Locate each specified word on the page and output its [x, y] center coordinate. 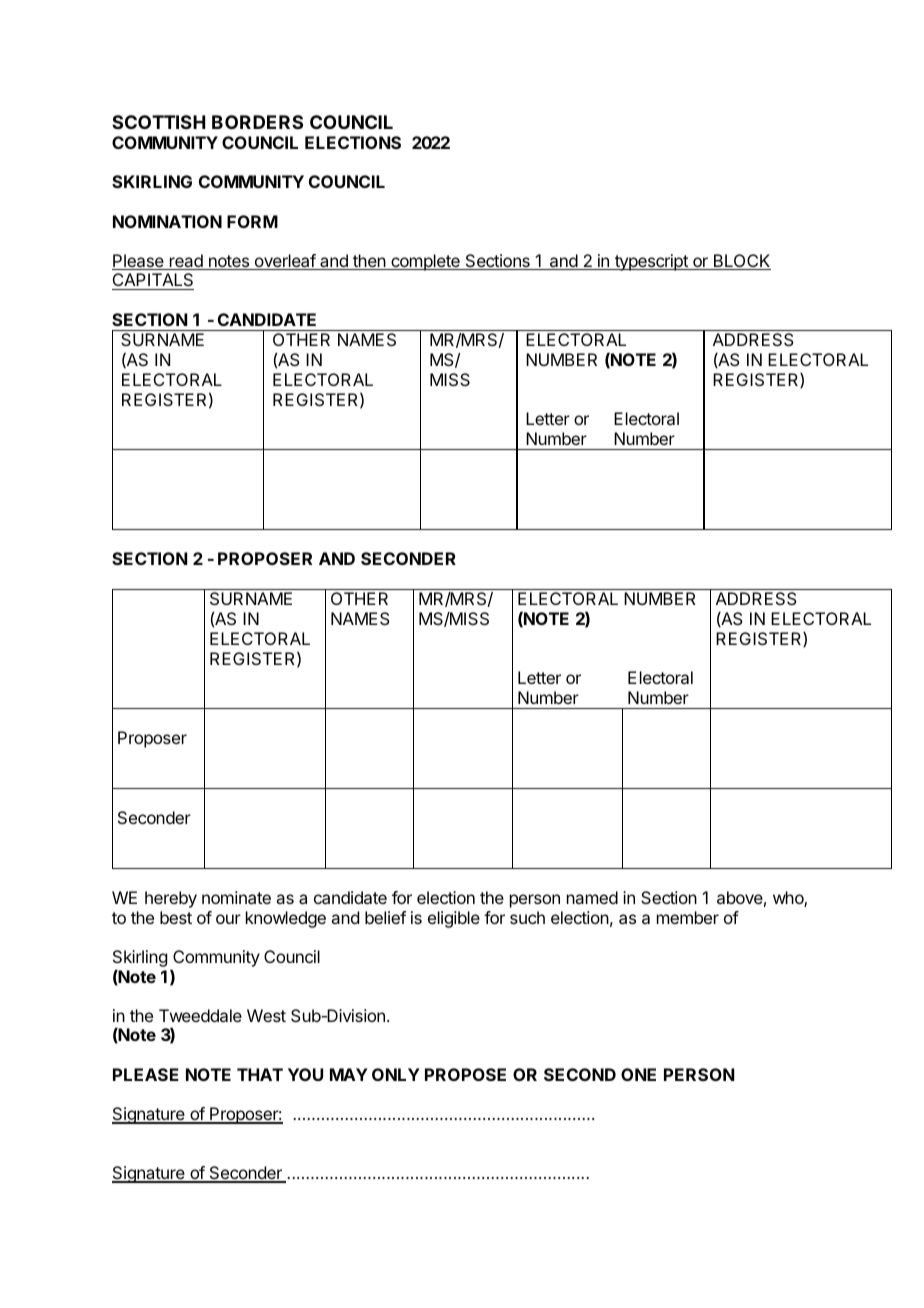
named [592, 897]
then [369, 262]
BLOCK [741, 262]
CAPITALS [153, 281]
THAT [260, 1074]
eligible [454, 919]
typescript [651, 262]
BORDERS [257, 122]
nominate [236, 897]
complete [425, 262]
